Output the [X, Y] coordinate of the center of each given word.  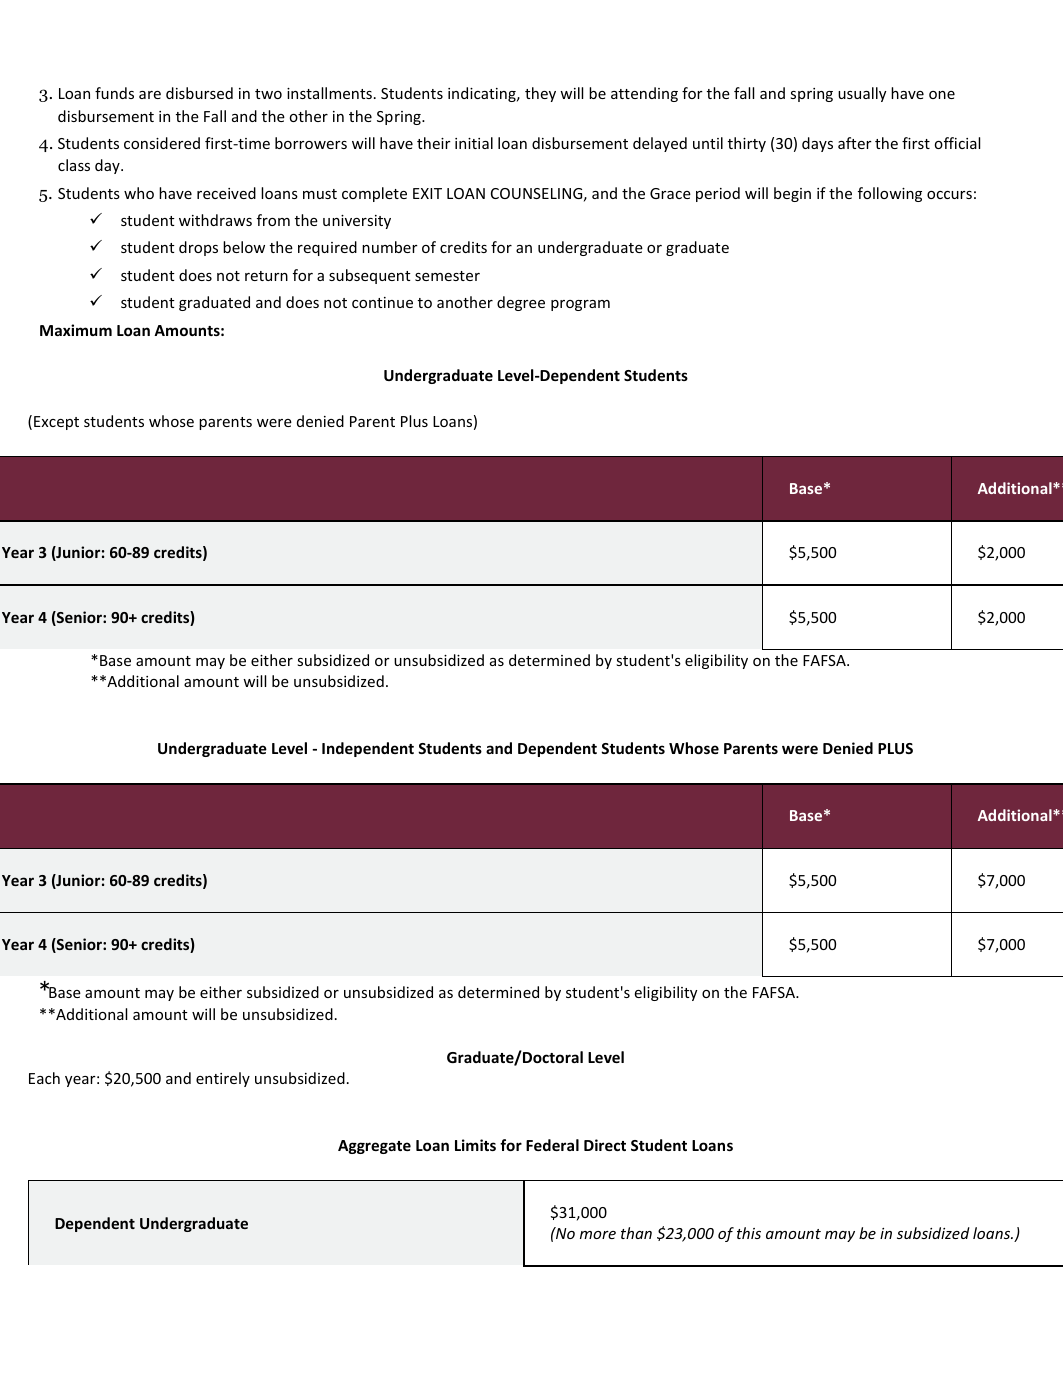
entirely [223, 1079]
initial [474, 143]
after [855, 143]
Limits [475, 1145]
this [749, 1233]
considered [162, 143]
